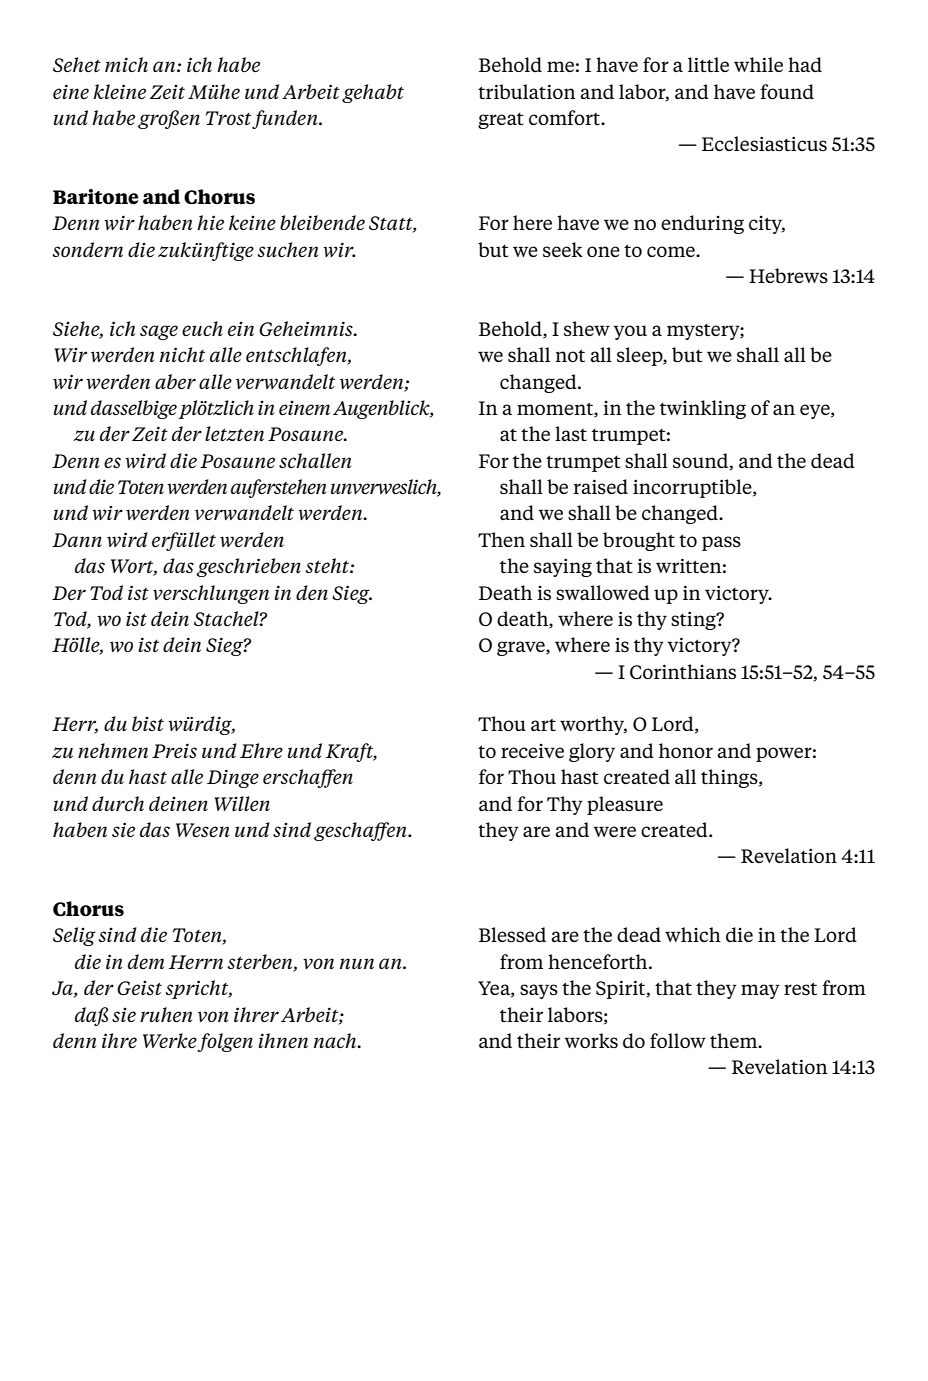 The width and height of the screenshot is (928, 1381). What do you see at coordinates (708, 64) in the screenshot?
I see `little` at bounding box center [708, 64].
